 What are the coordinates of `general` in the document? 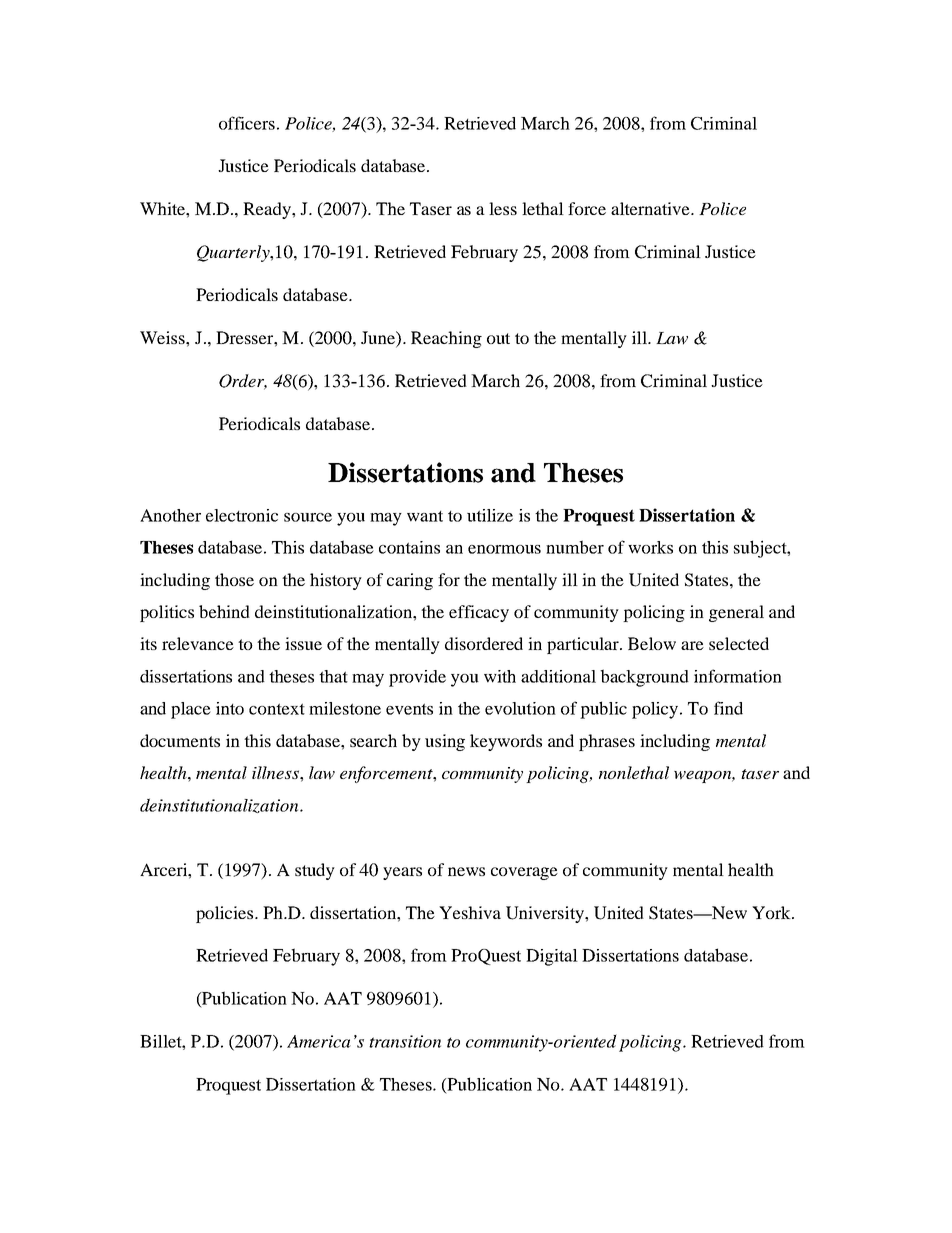 It's located at (736, 613).
